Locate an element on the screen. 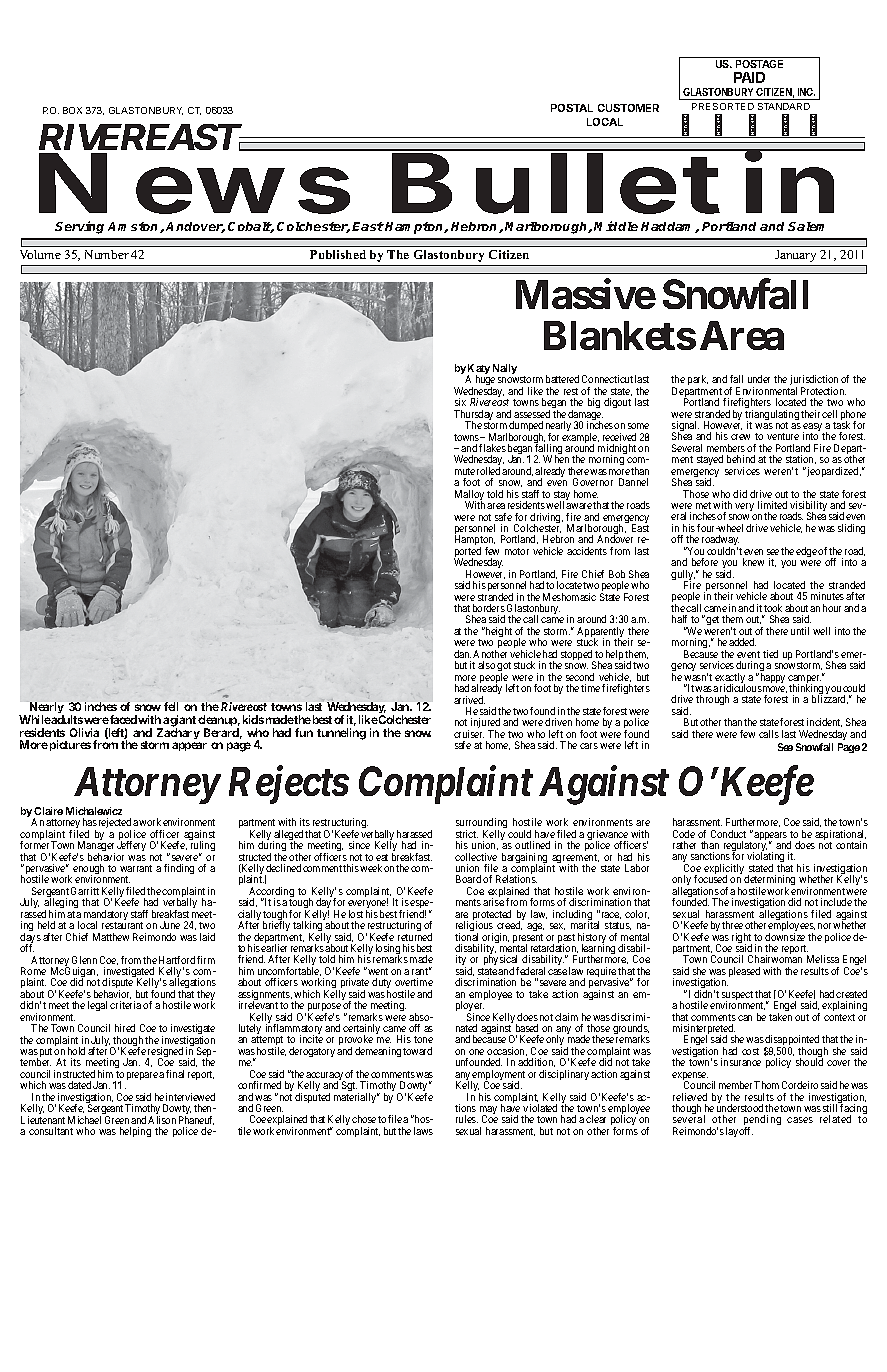 The height and width of the screenshot is (1372, 887). PAID is located at coordinates (749, 77).
